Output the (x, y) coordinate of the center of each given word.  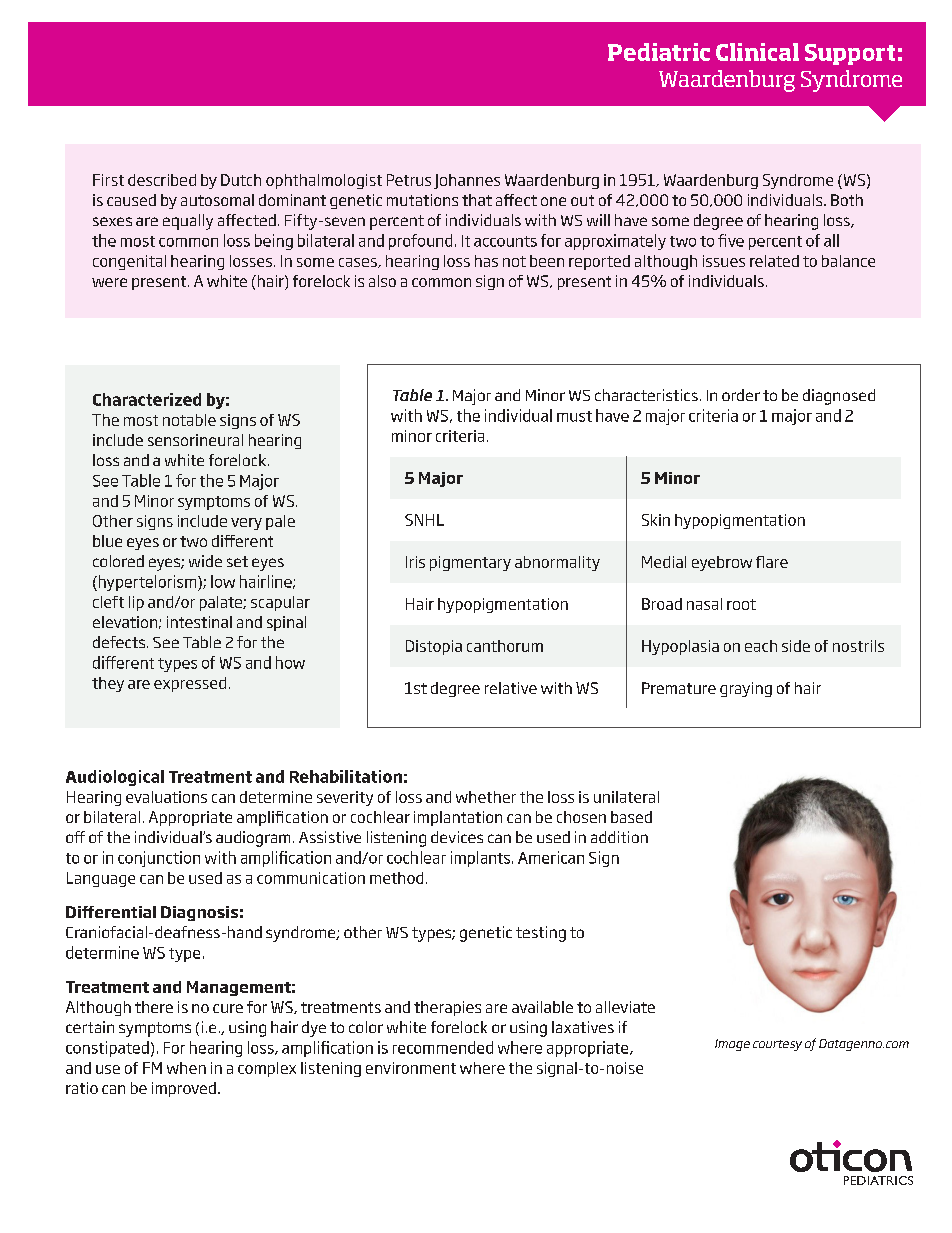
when (186, 1068)
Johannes (467, 181)
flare (772, 562)
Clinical (757, 52)
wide (205, 561)
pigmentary (470, 563)
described (162, 180)
